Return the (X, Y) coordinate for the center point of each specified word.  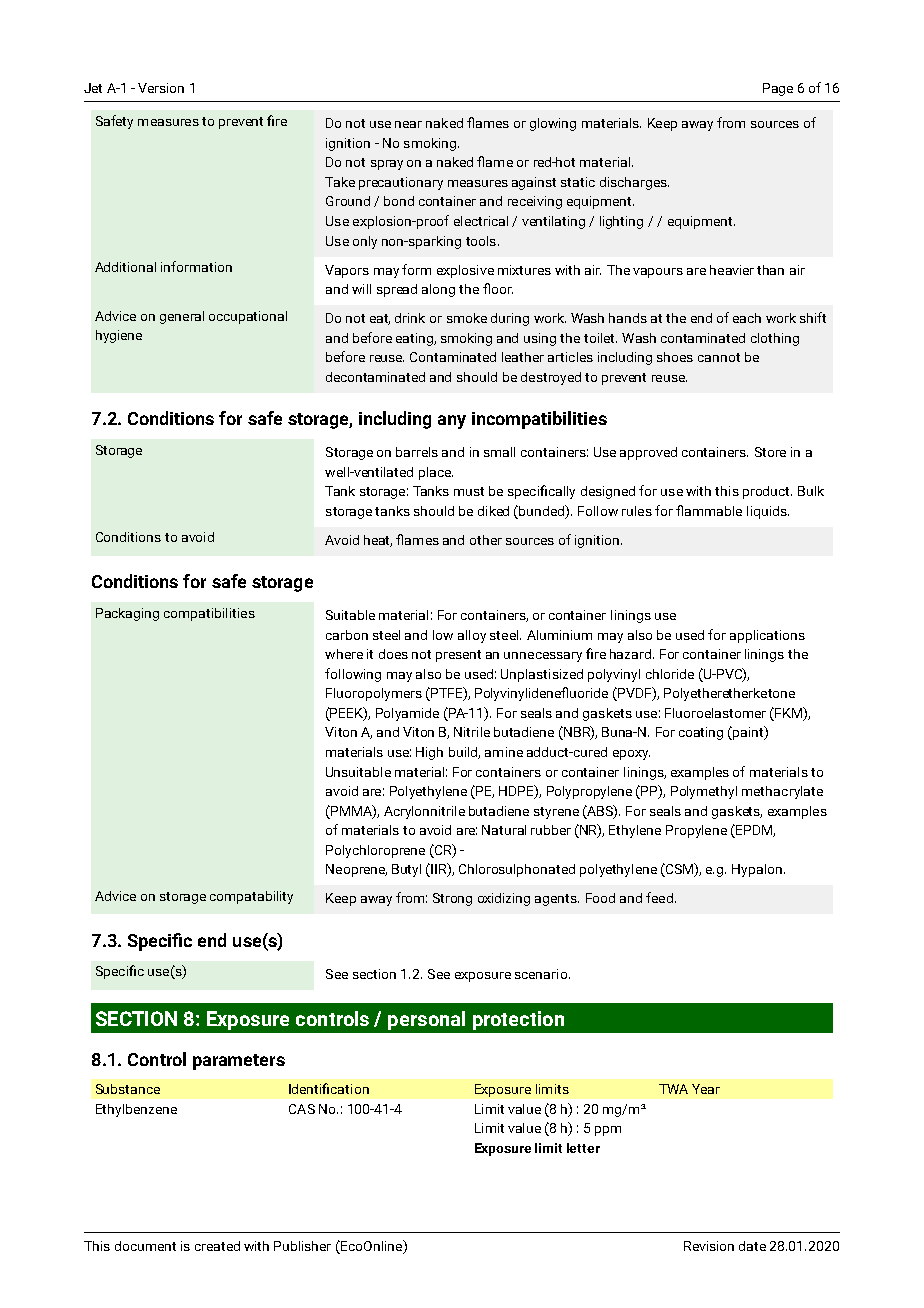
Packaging (127, 614)
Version (161, 88)
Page (778, 89)
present (458, 656)
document (145, 1246)
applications (767, 636)
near (408, 124)
